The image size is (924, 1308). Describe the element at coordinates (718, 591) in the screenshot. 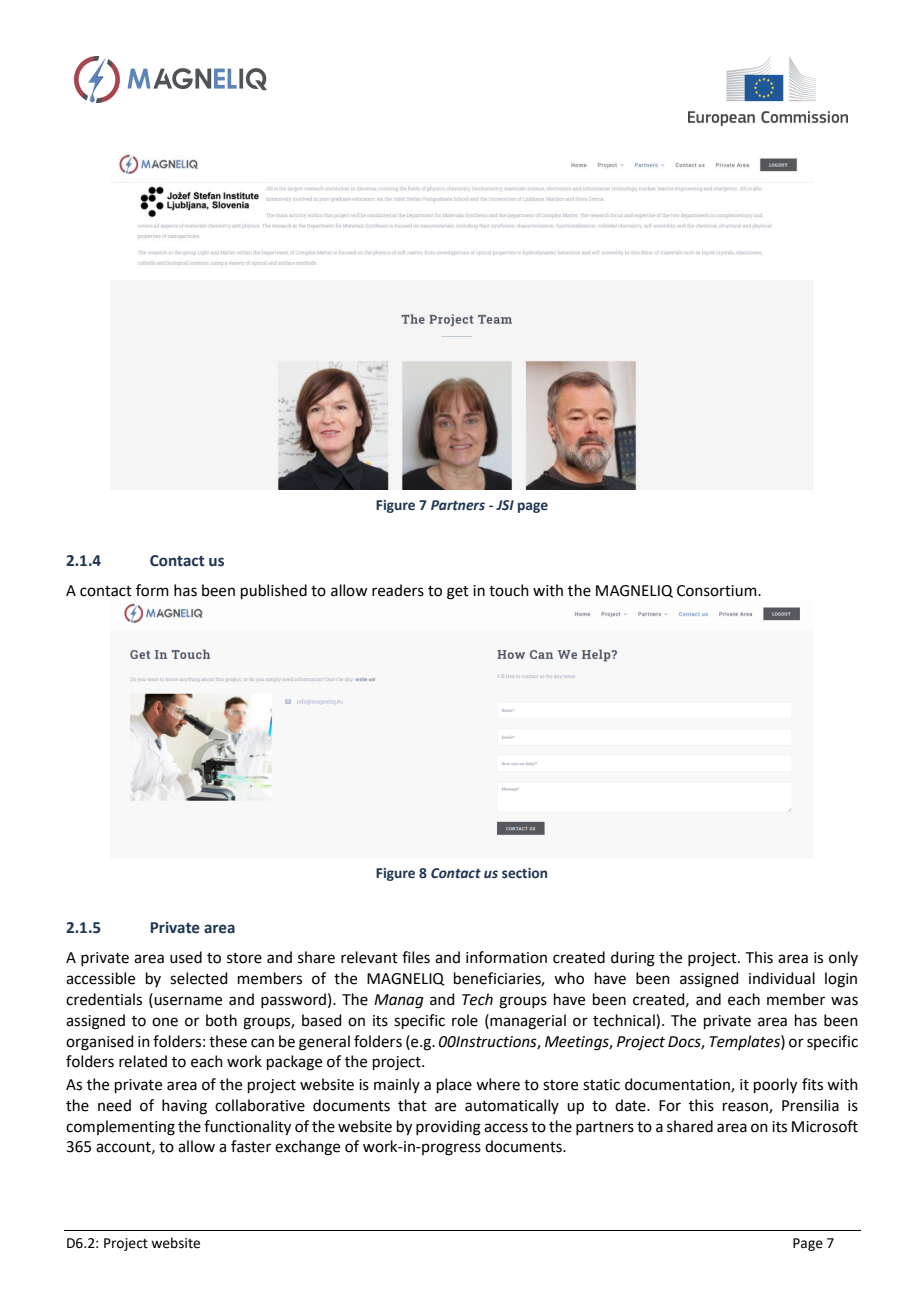

I see `Consortium` at that location.
